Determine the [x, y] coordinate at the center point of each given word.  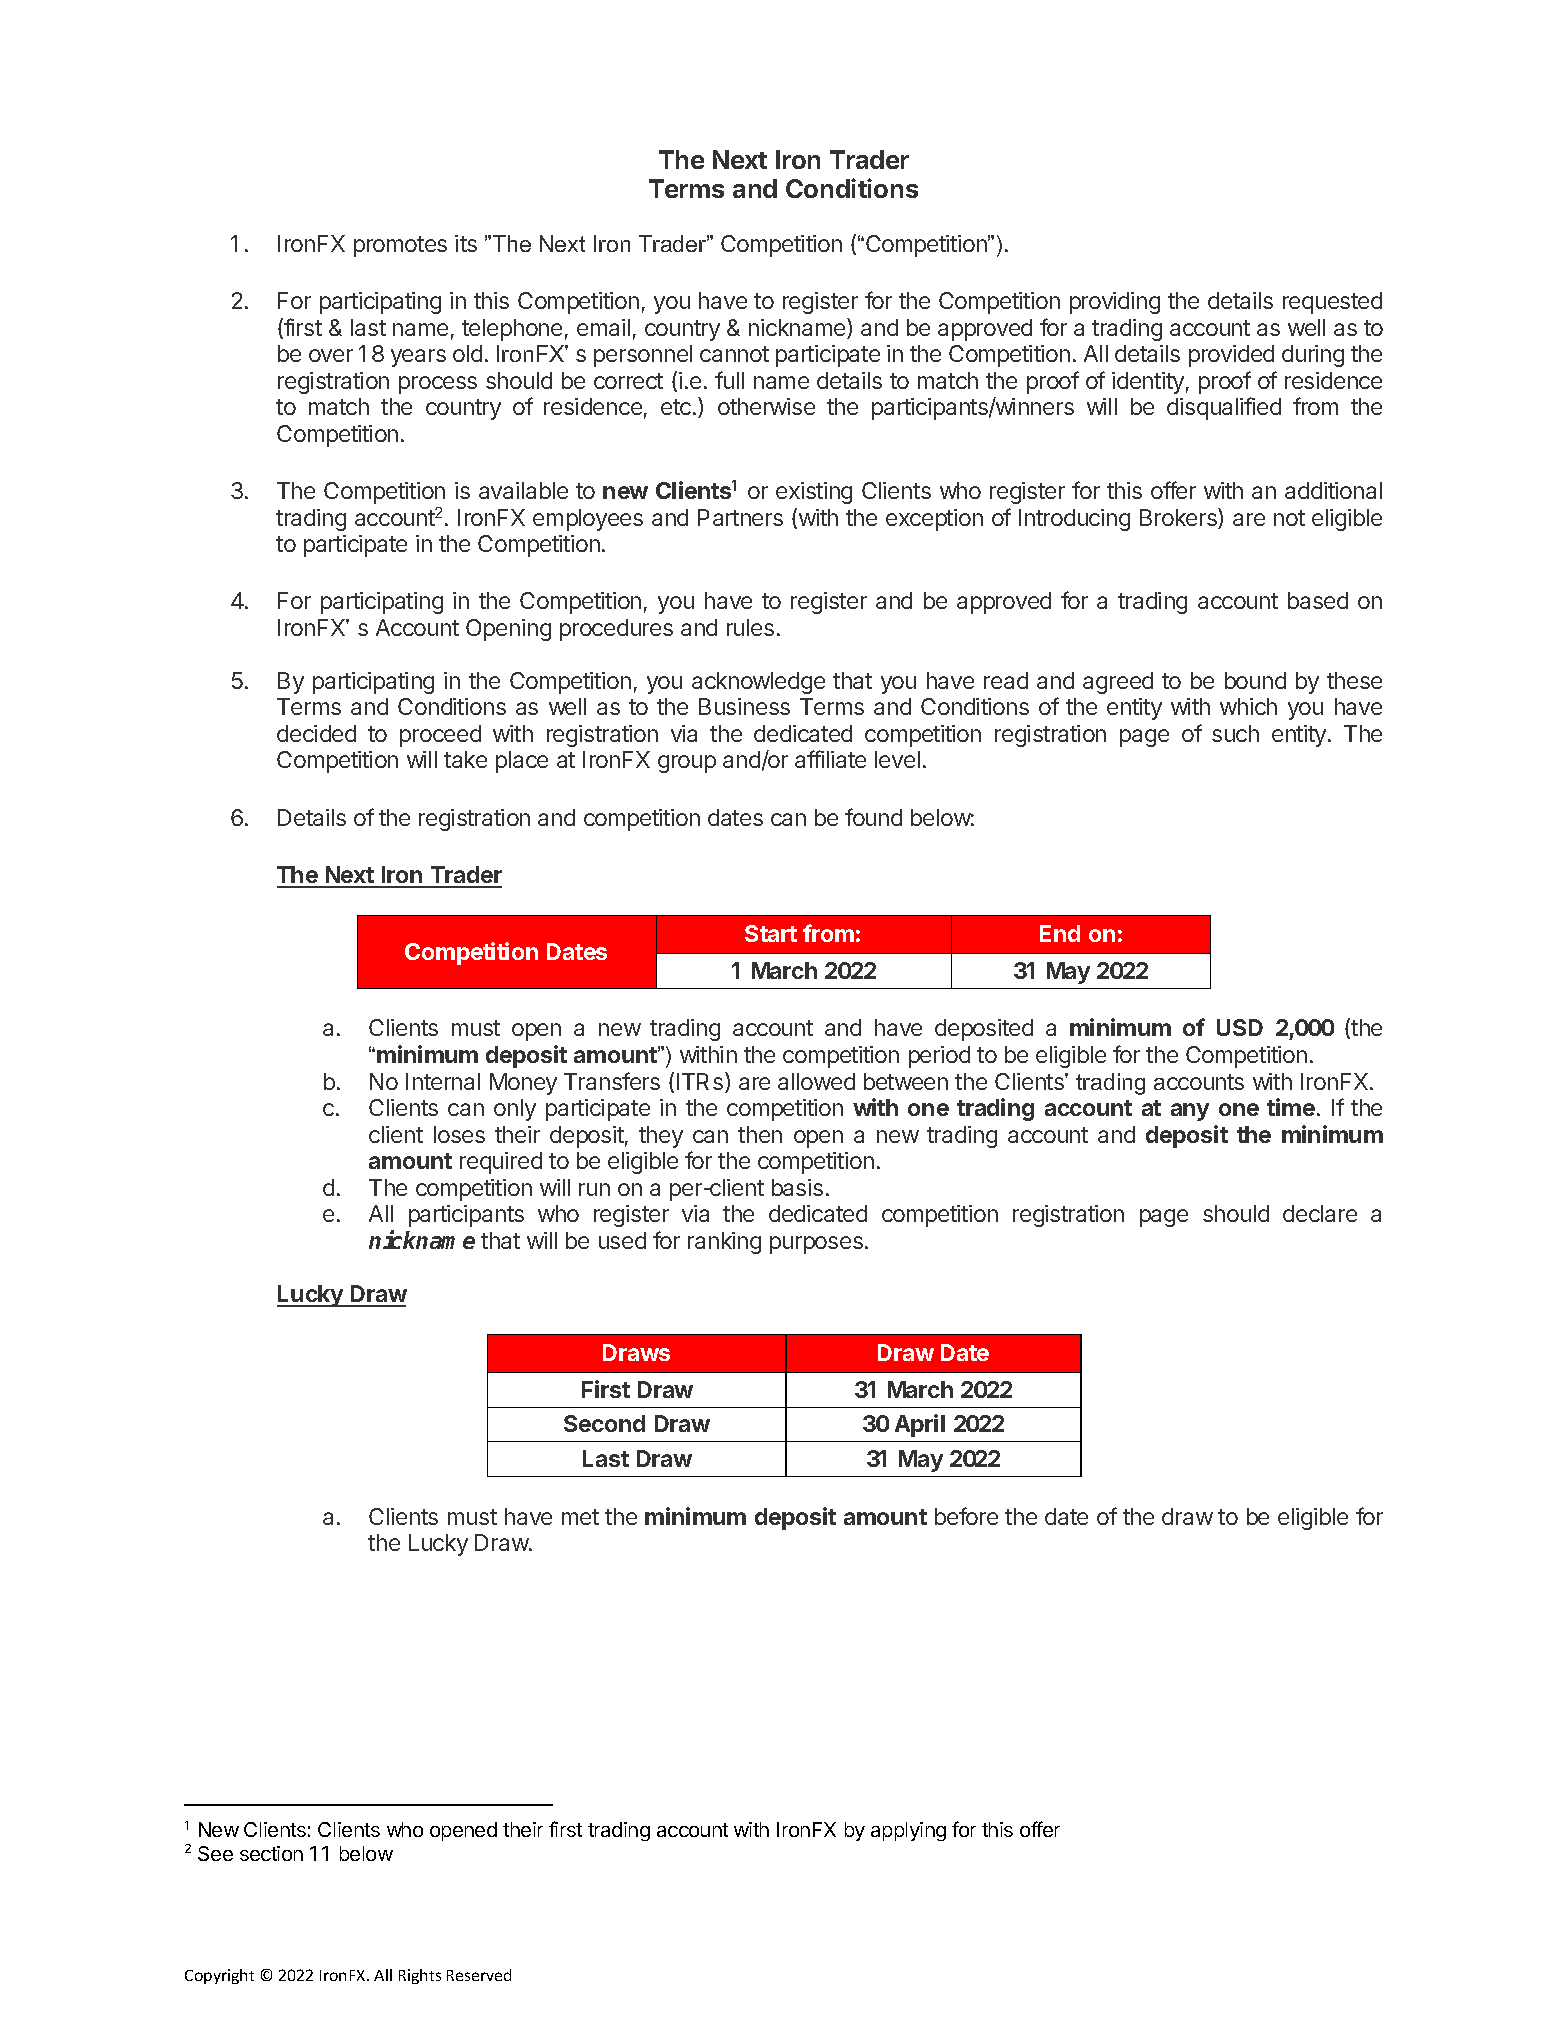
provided [1231, 356]
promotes [400, 246]
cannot [734, 354]
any [1190, 1112]
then [760, 1134]
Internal [443, 1081]
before [966, 1516]
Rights [420, 1976]
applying [908, 1831]
